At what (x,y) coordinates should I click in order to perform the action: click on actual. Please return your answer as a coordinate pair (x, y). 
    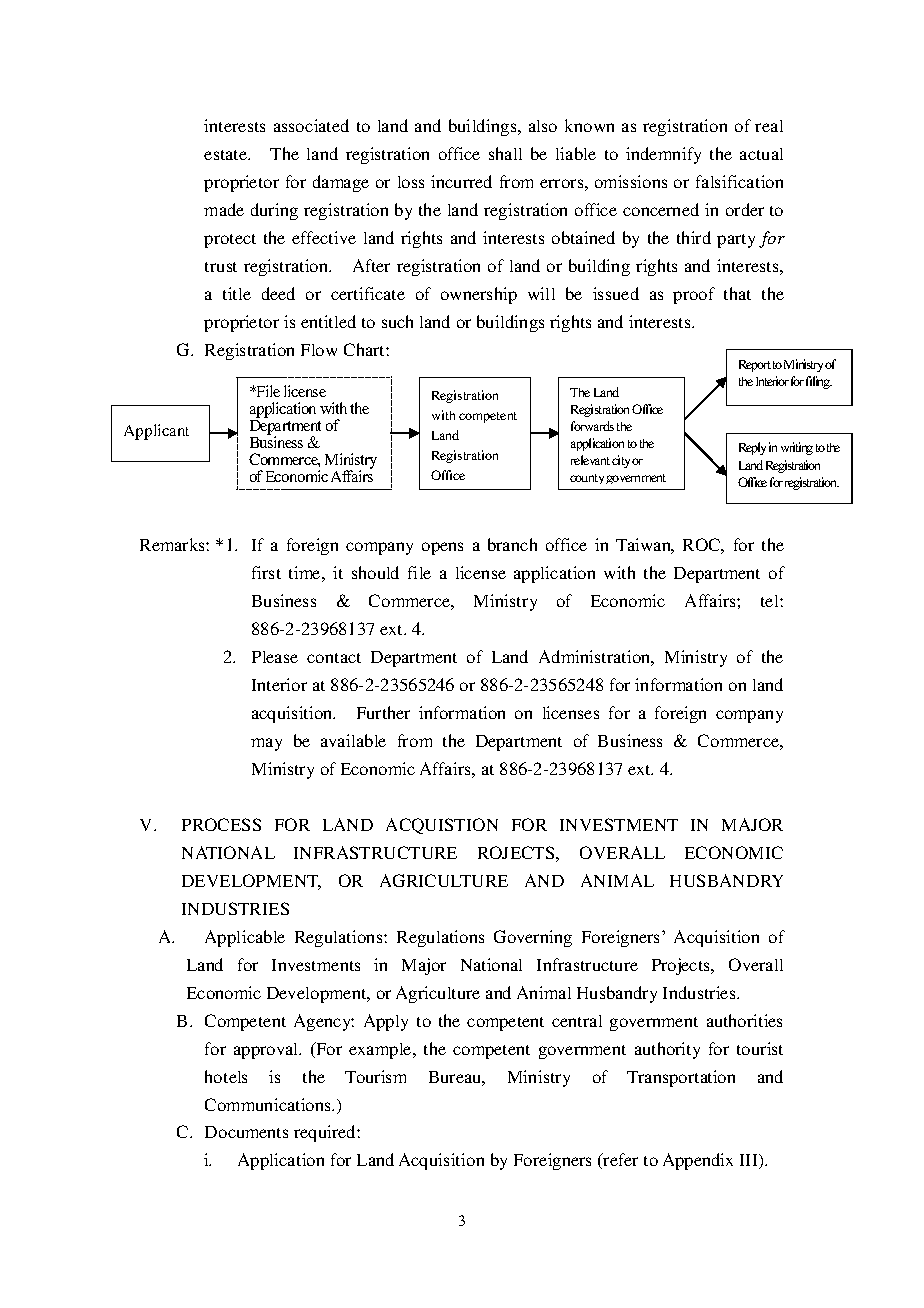
    Looking at the image, I should click on (761, 154).
